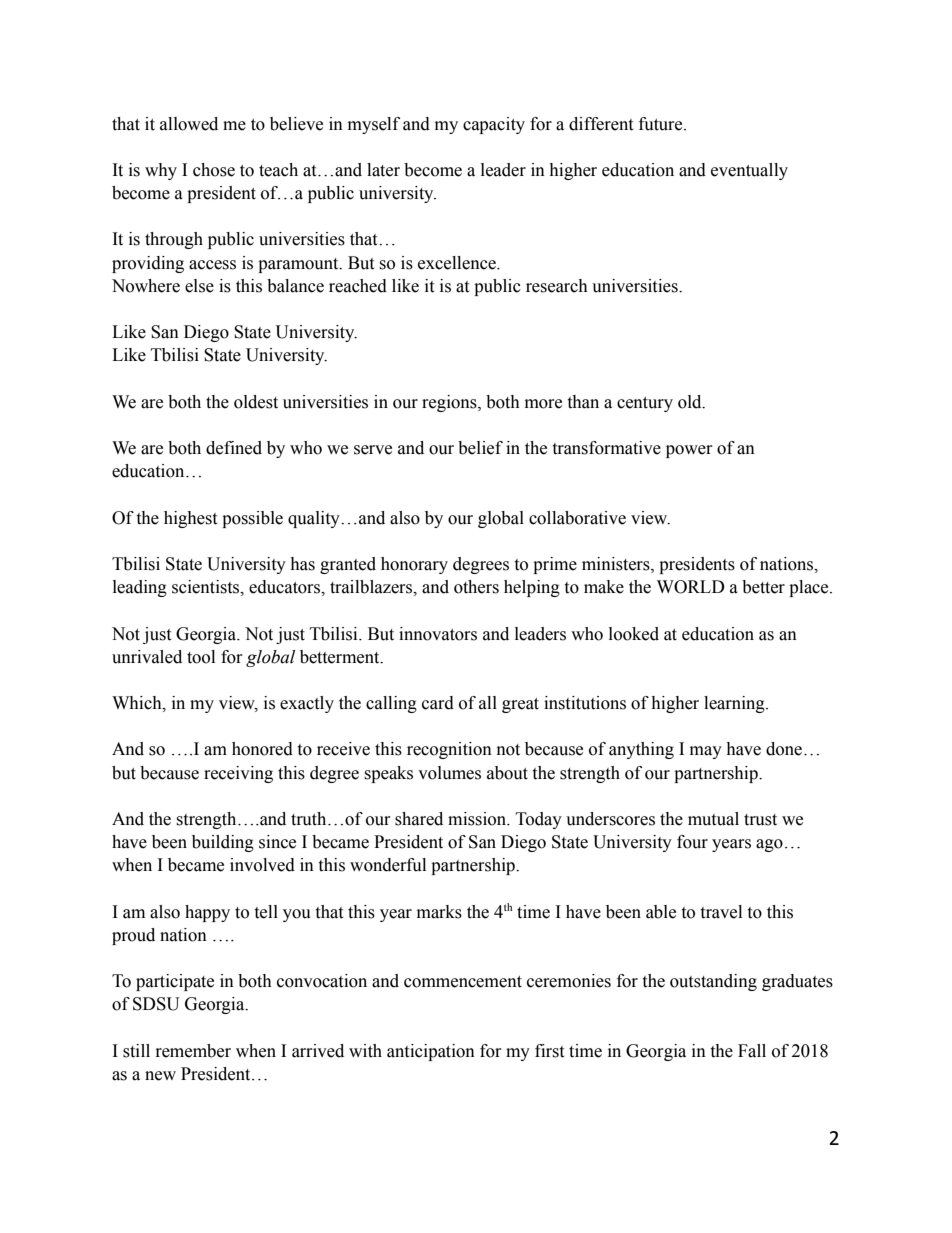 This document has width=952, height=1233. What do you see at coordinates (749, 171) in the document?
I see `eventually` at bounding box center [749, 171].
